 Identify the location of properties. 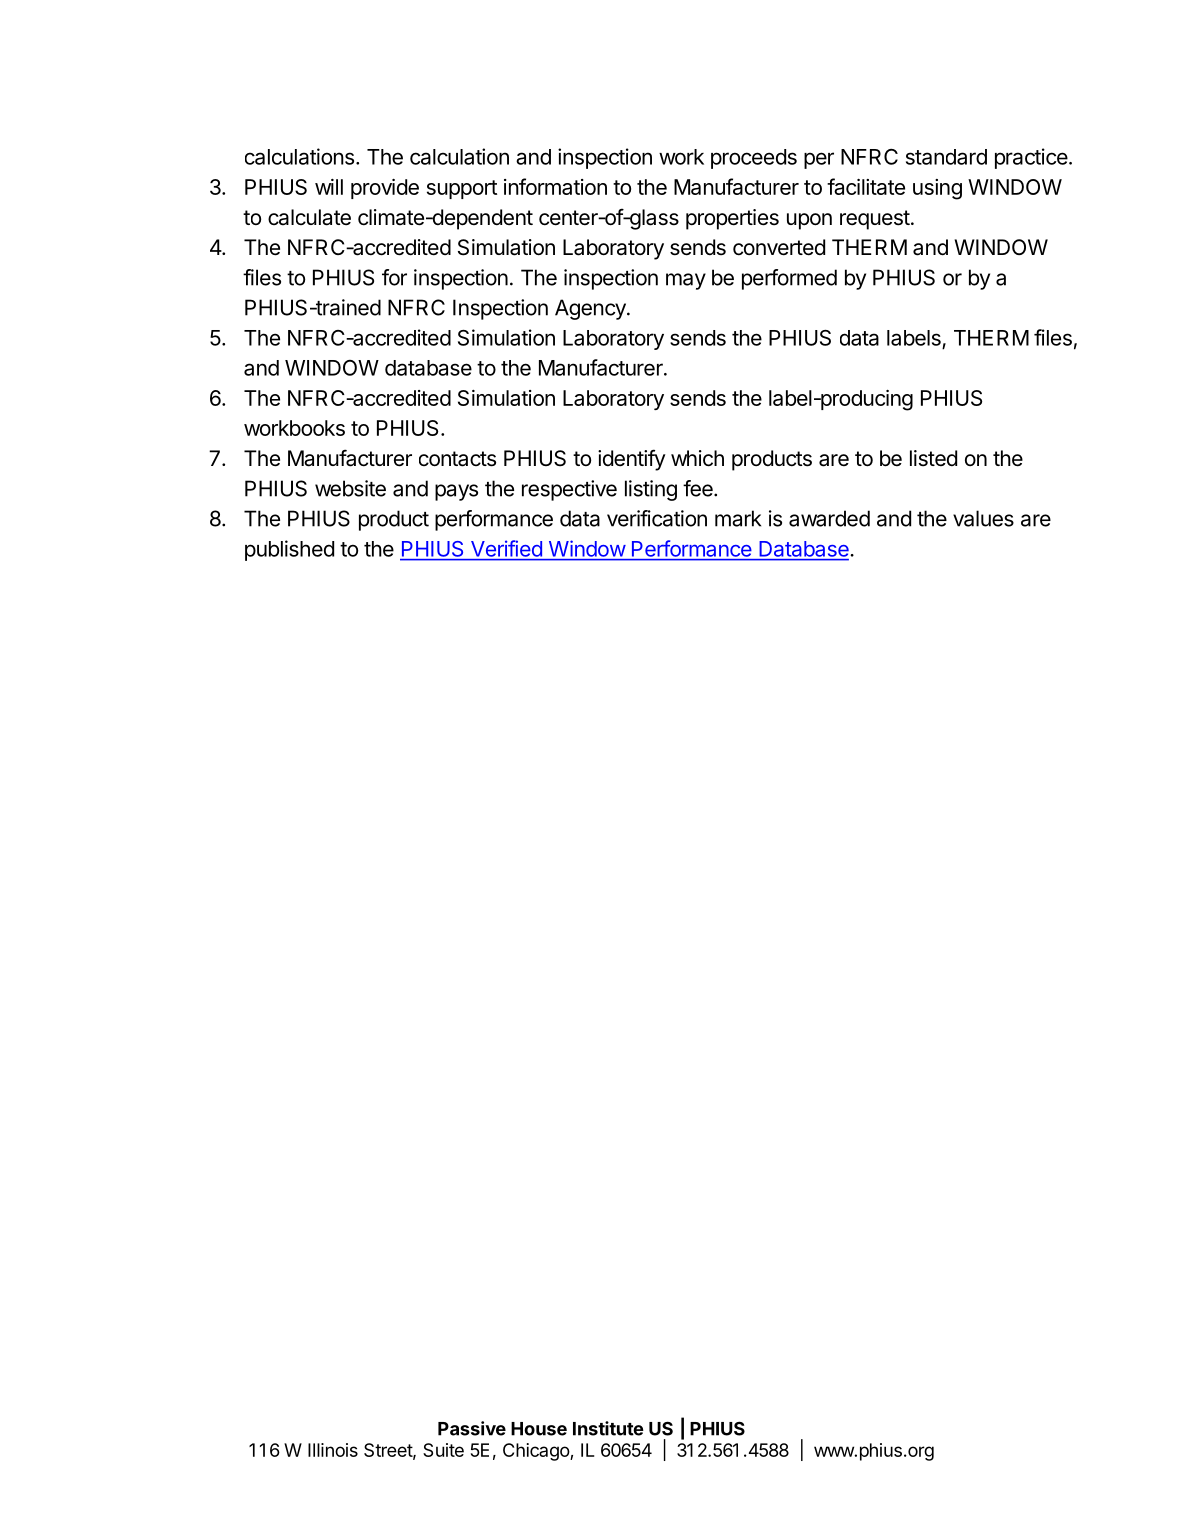
(732, 219).
